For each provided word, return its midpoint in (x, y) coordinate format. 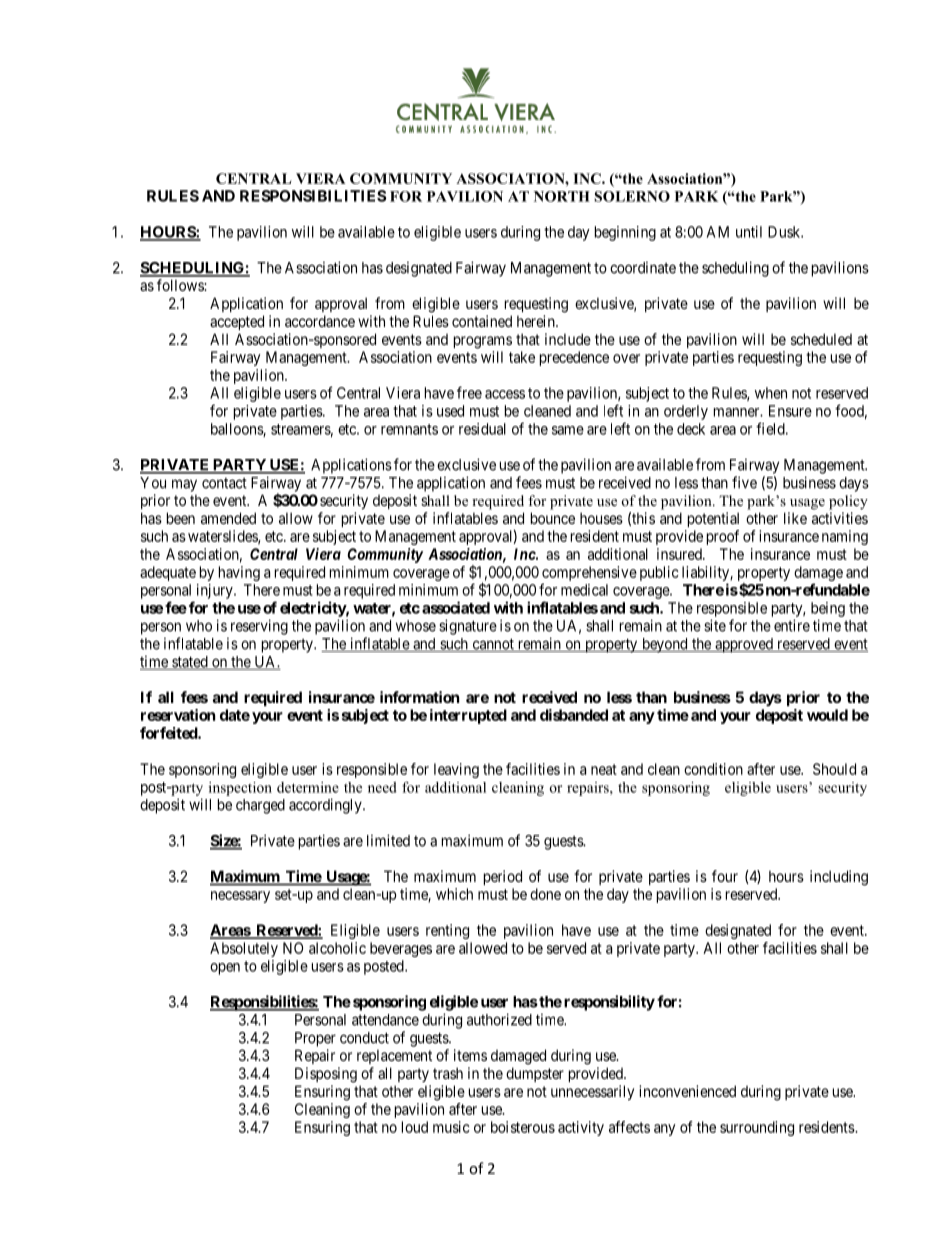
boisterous (523, 1127)
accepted (237, 322)
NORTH (562, 196)
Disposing (326, 1075)
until (749, 232)
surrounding (757, 1128)
